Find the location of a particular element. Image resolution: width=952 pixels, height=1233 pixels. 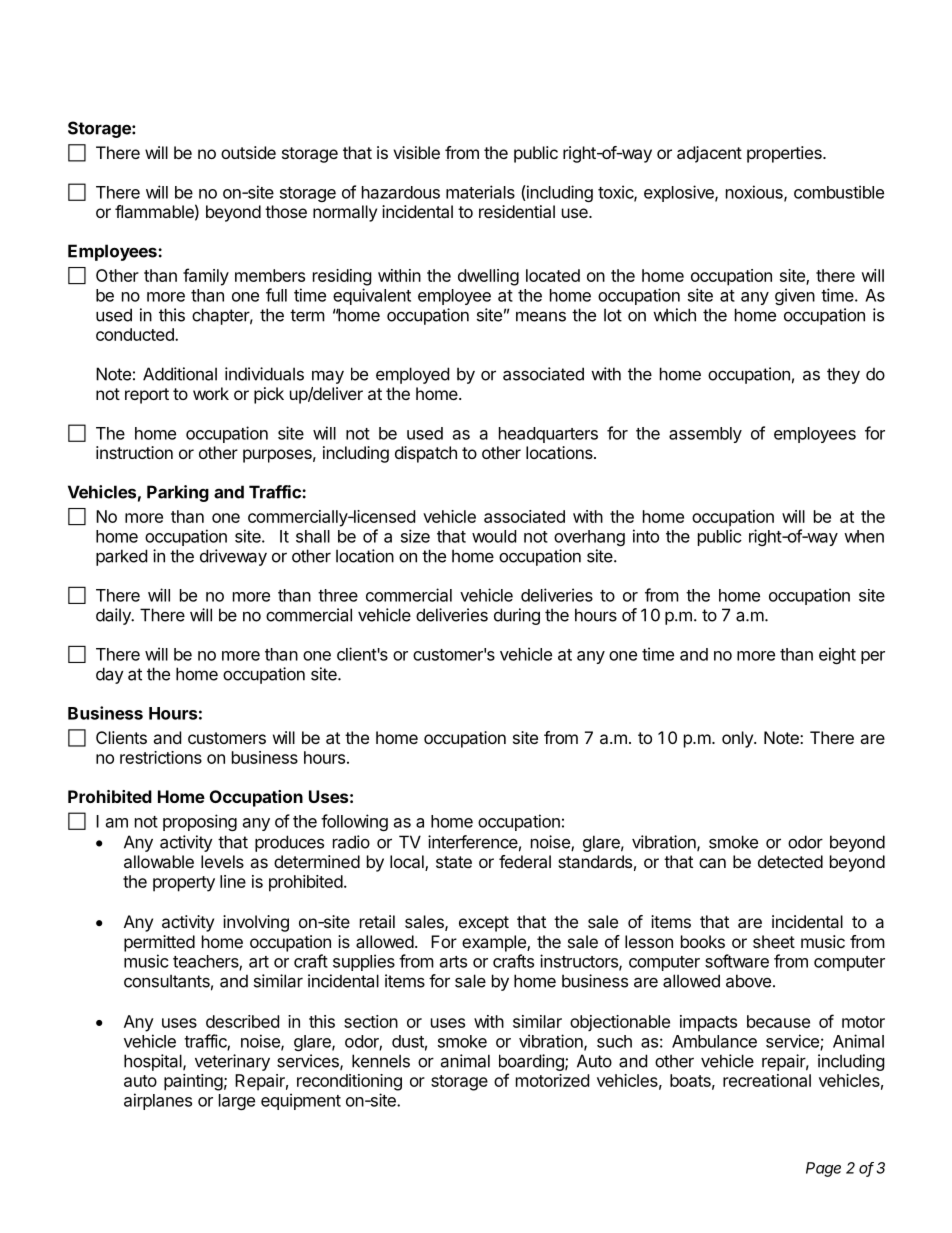

properties is located at coordinates (785, 154).
